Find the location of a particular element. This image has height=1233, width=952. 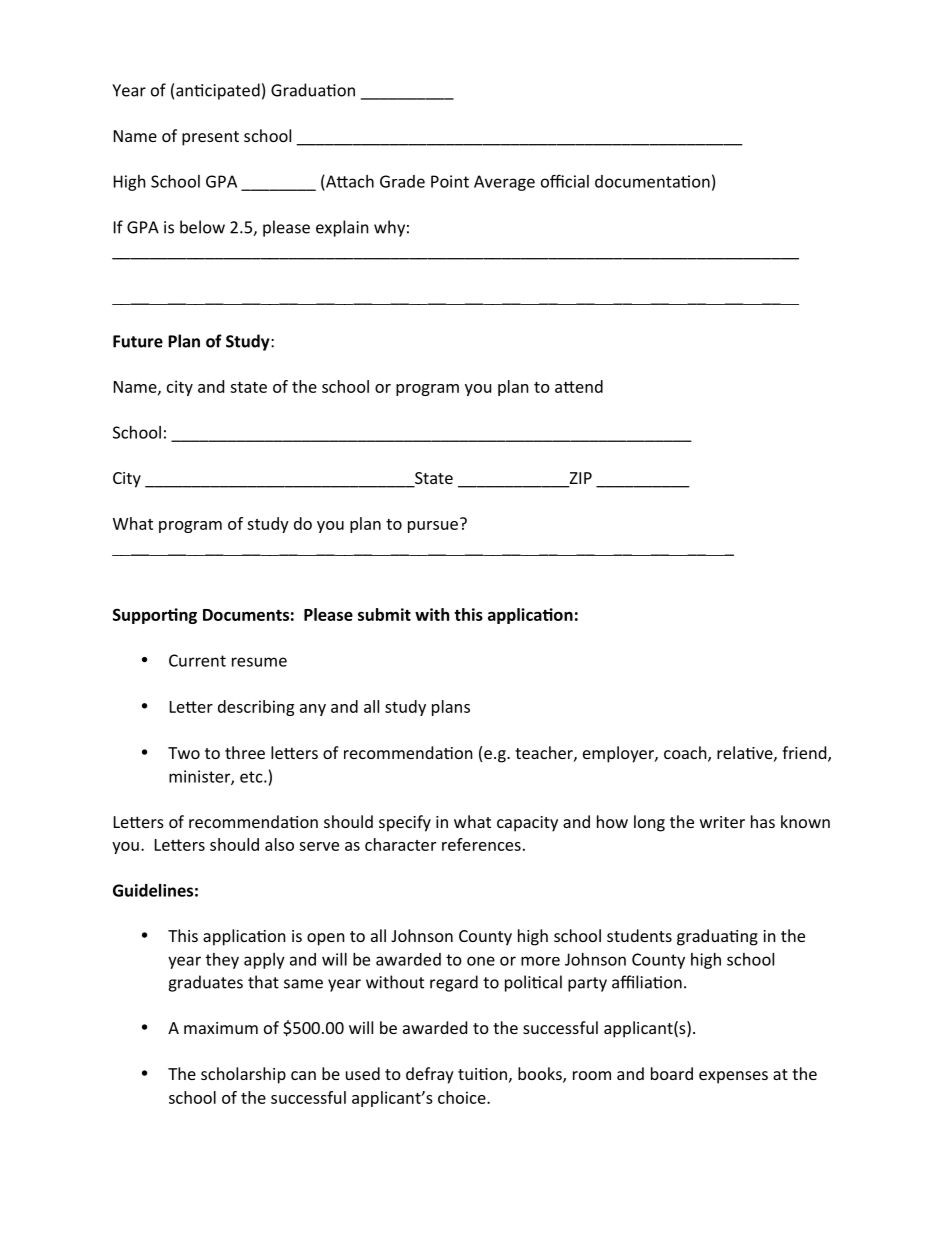

scholarship is located at coordinates (243, 1075).
